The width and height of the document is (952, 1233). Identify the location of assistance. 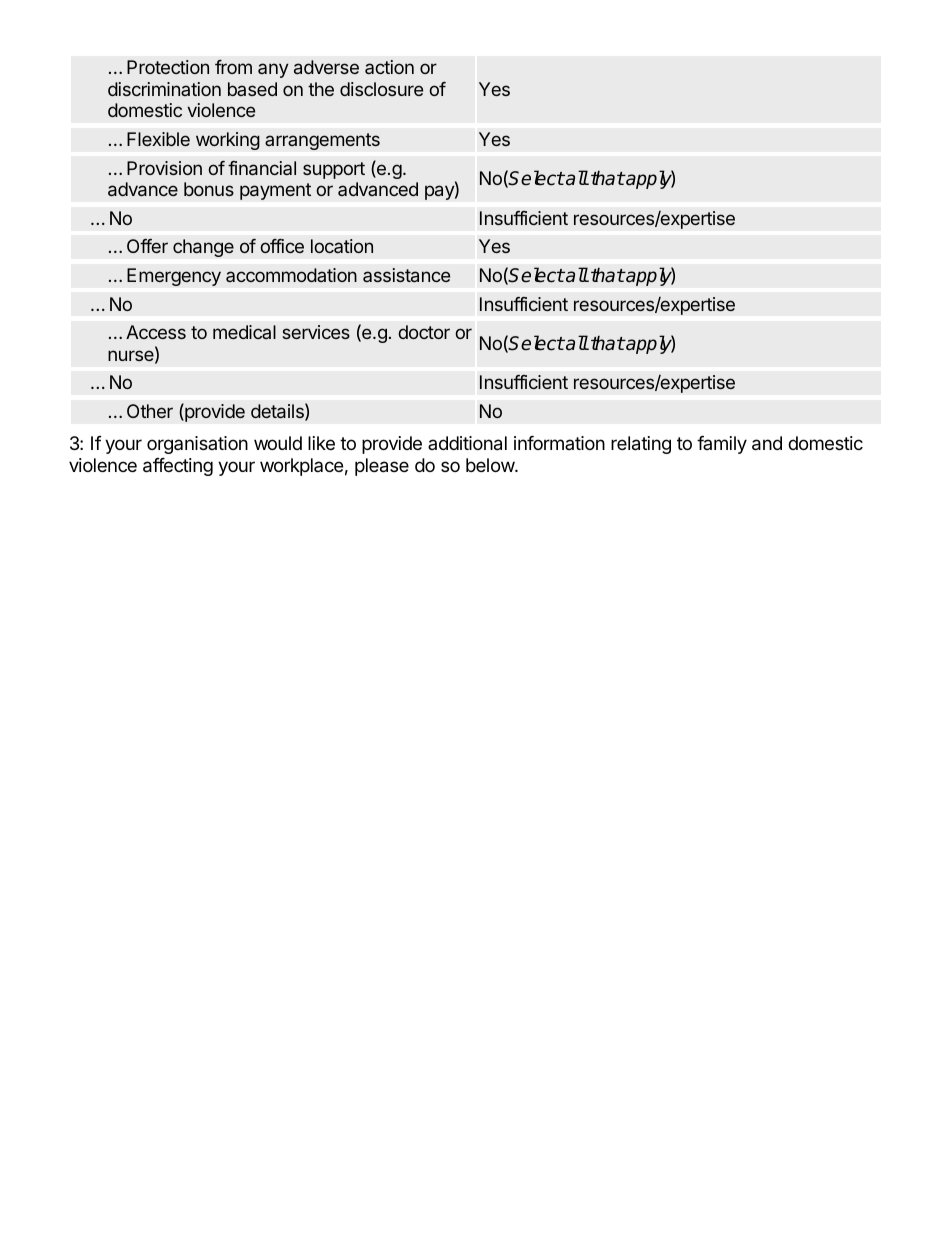
(406, 275).
